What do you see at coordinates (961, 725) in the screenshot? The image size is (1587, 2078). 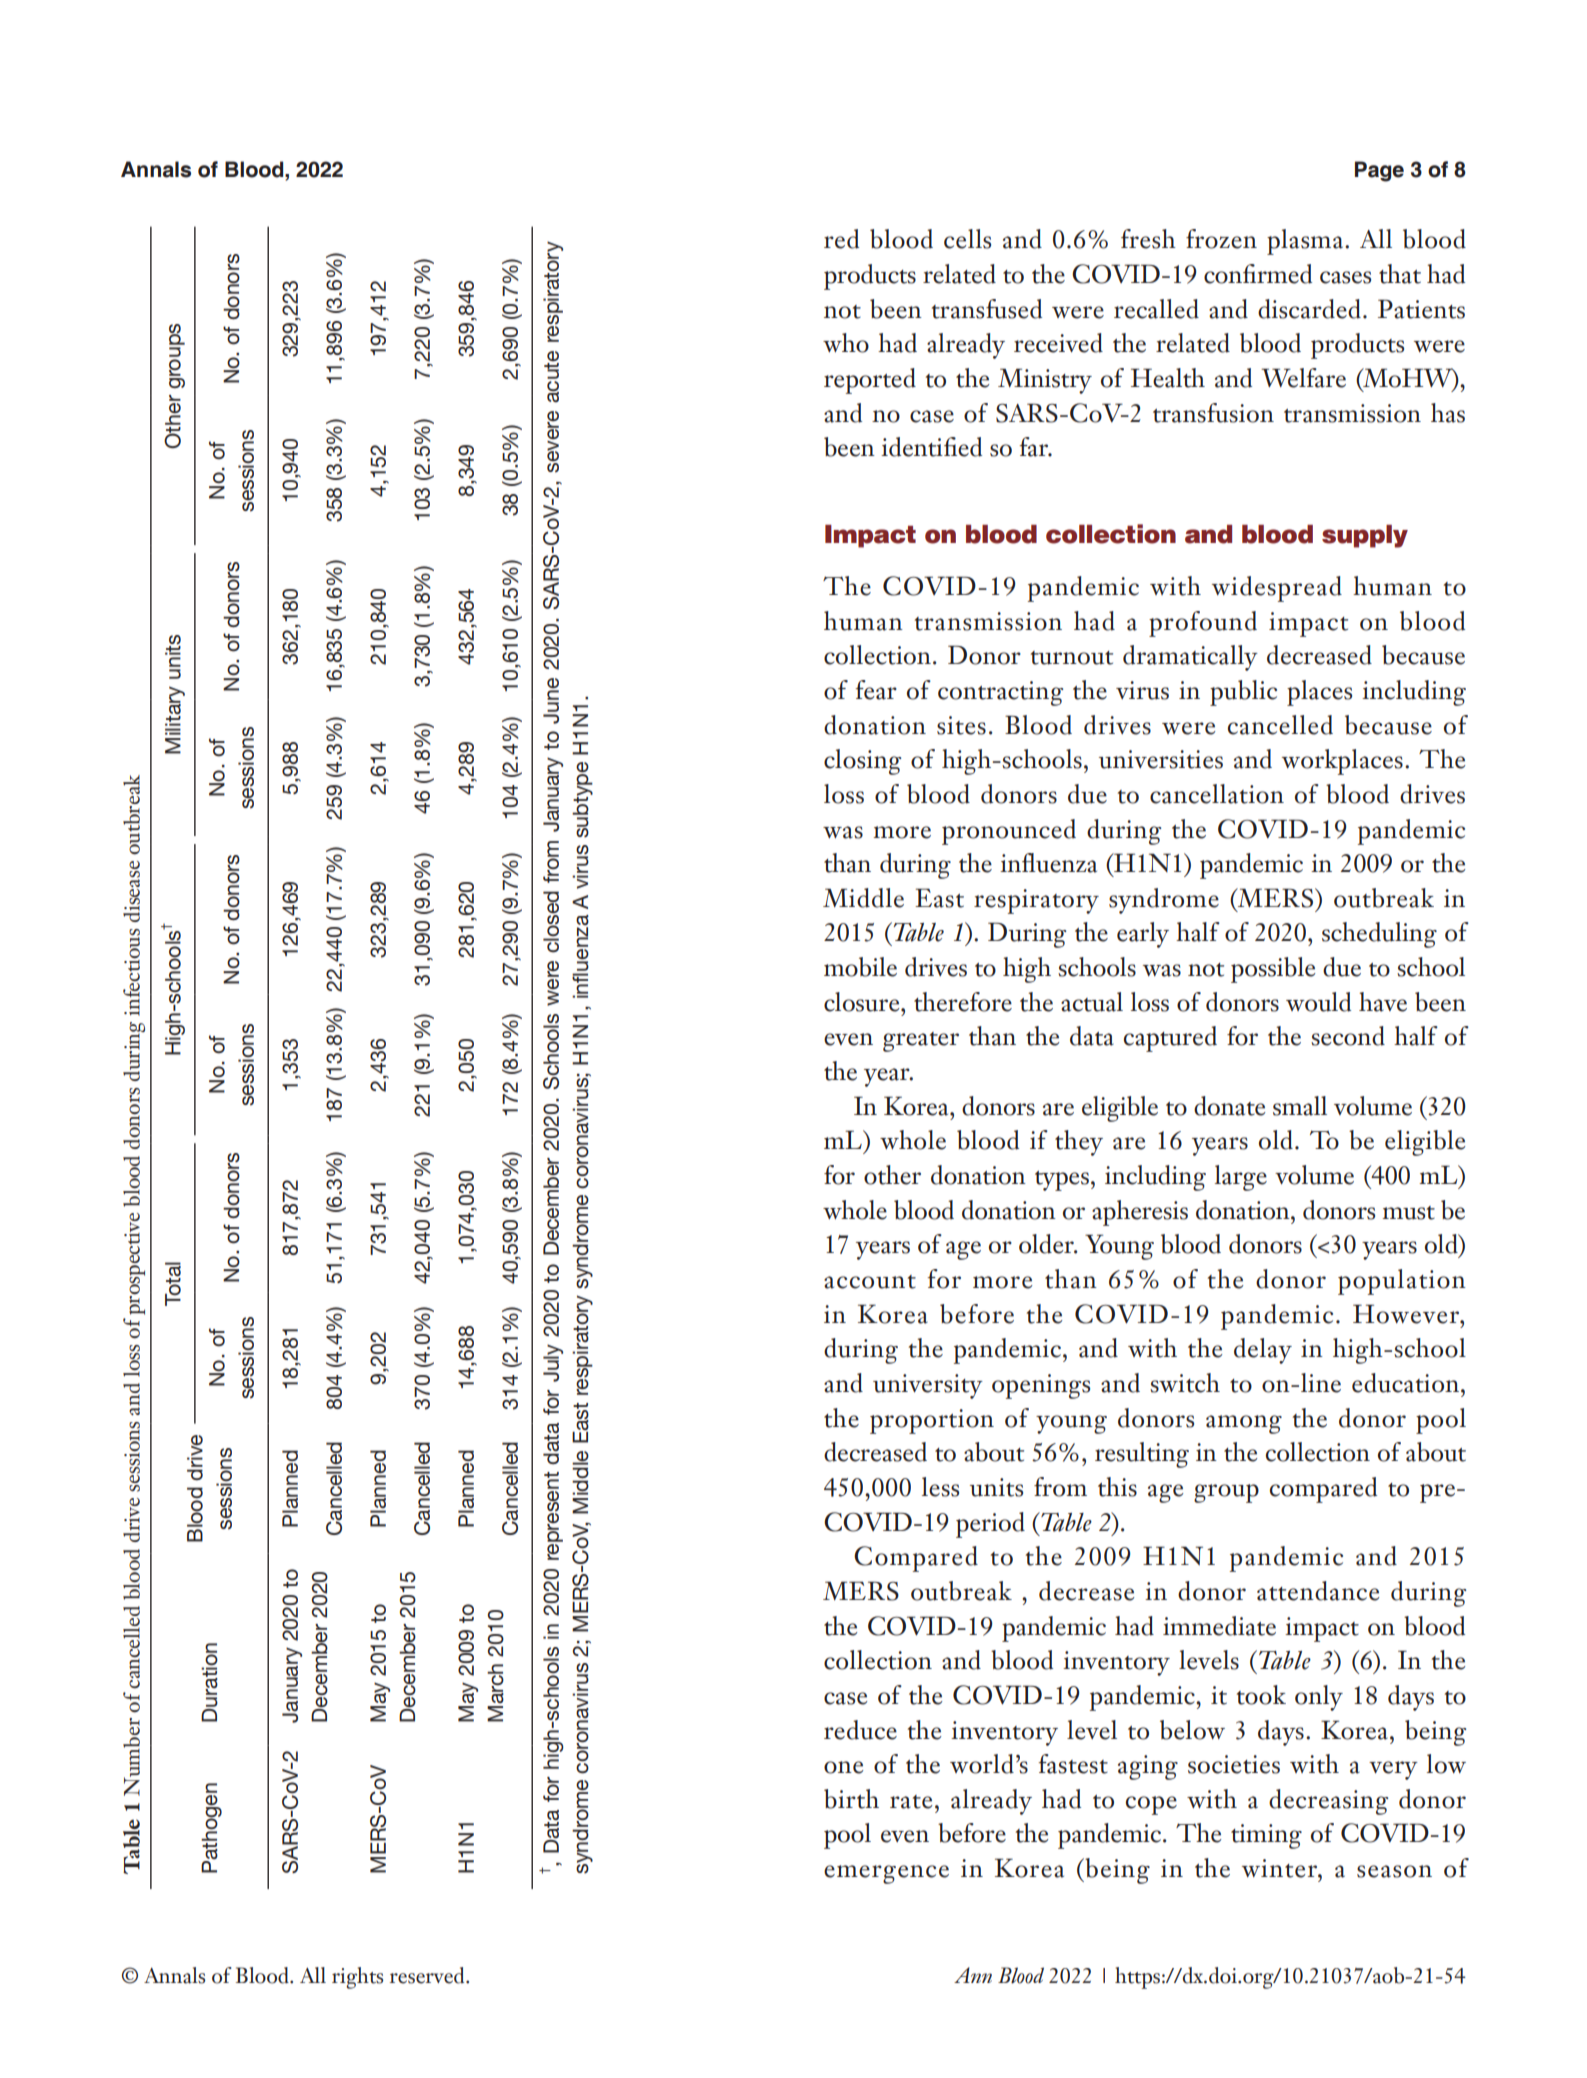 I see `sites` at bounding box center [961, 725].
